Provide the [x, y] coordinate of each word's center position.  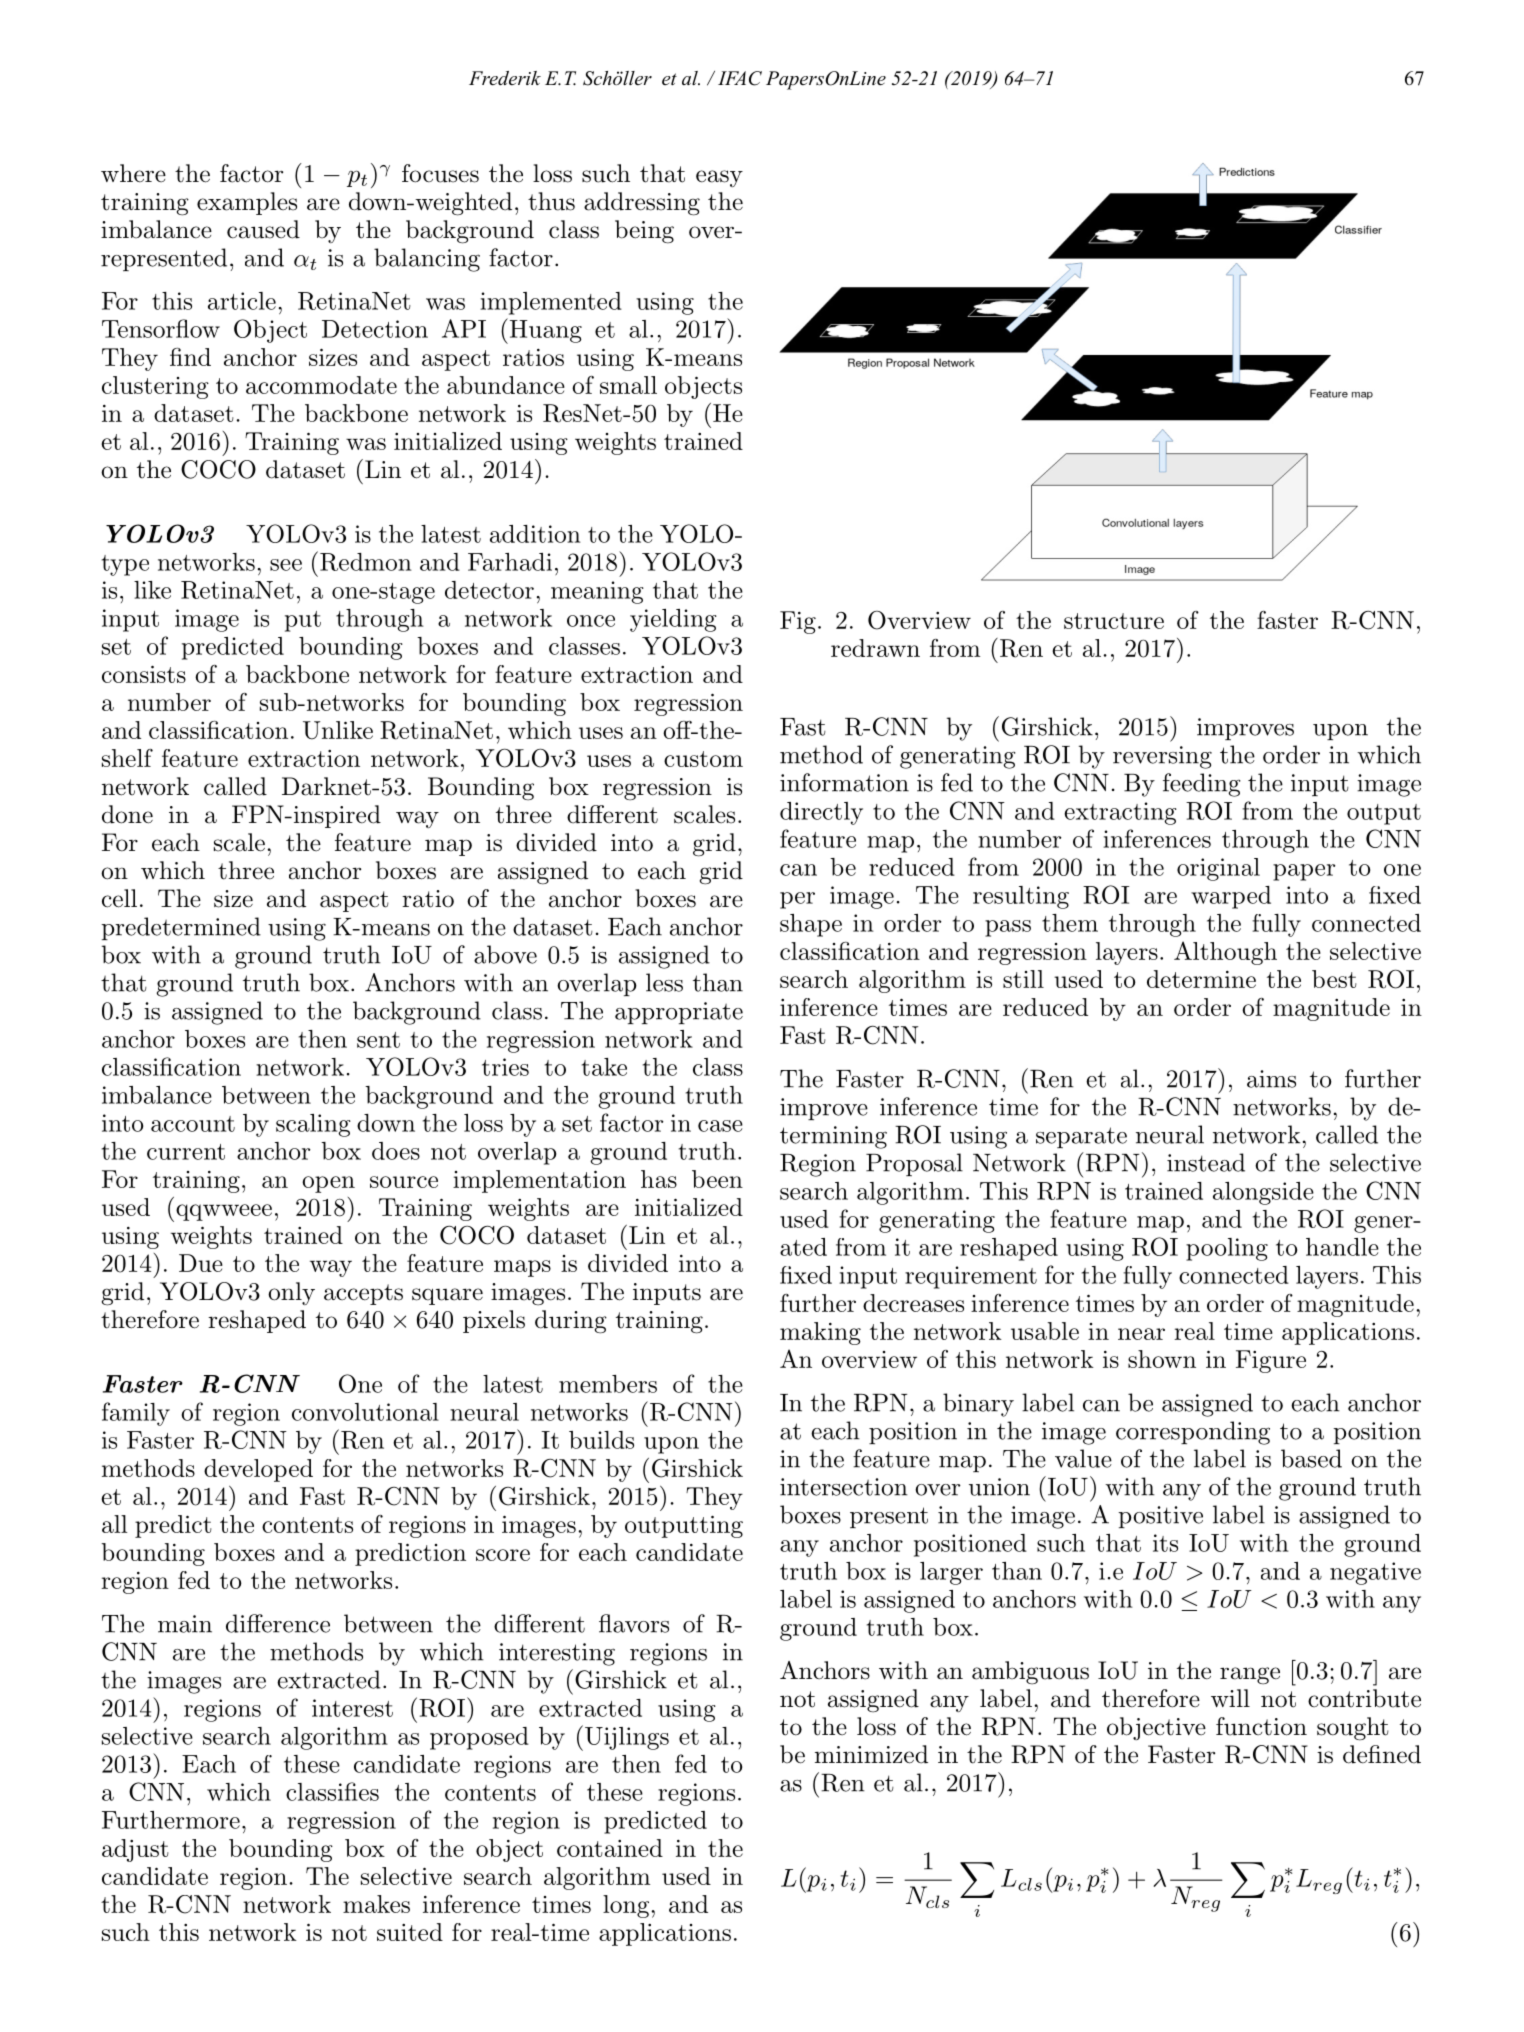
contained [610, 1848]
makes [376, 1904]
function [1261, 1726]
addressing [642, 204]
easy [719, 178]
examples [247, 203]
